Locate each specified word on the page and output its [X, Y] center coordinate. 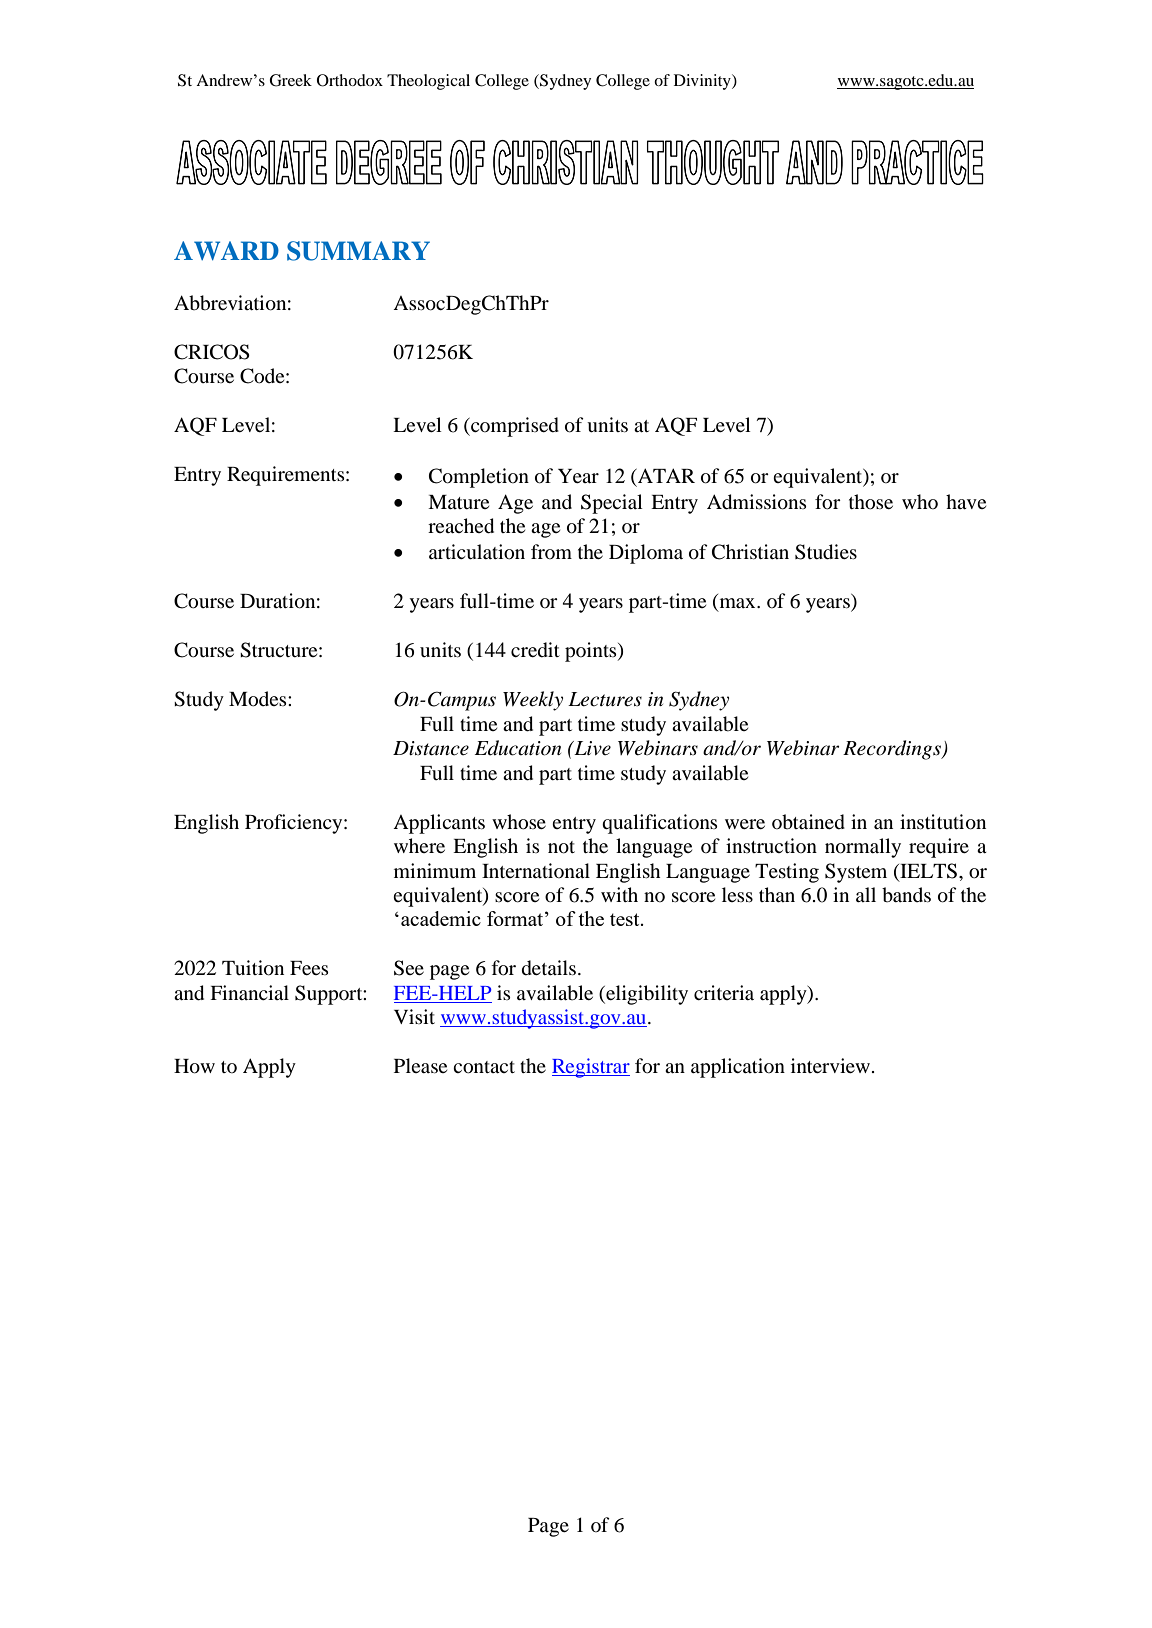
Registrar [591, 1068]
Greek [290, 80]
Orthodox [350, 80]
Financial [249, 992]
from [551, 551]
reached [461, 526]
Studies [826, 552]
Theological [428, 82]
